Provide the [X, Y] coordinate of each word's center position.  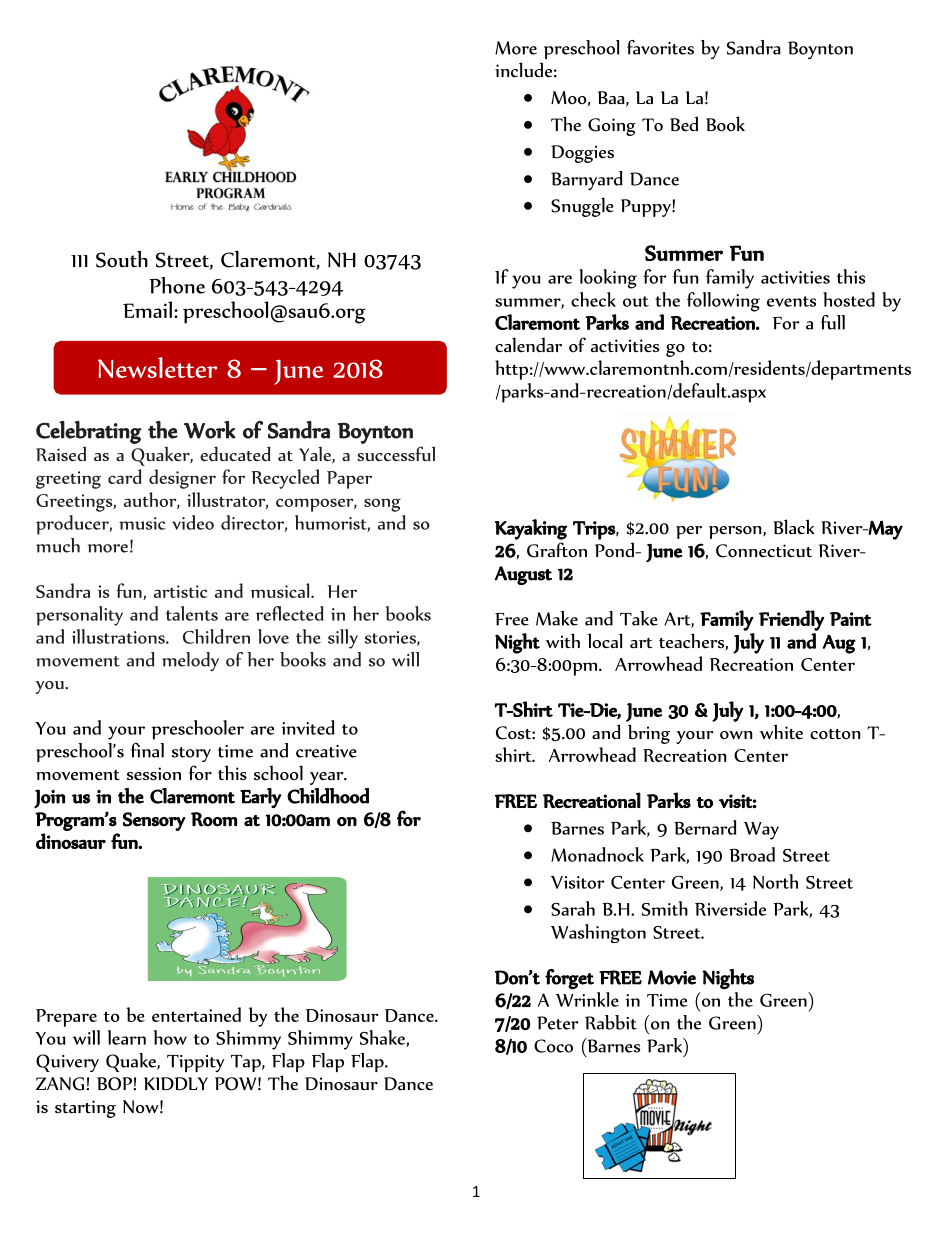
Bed [684, 123]
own [736, 735]
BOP [114, 1084]
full [833, 322]
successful [396, 453]
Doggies [582, 154]
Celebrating [88, 432]
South [122, 259]
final [147, 750]
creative [326, 751]
